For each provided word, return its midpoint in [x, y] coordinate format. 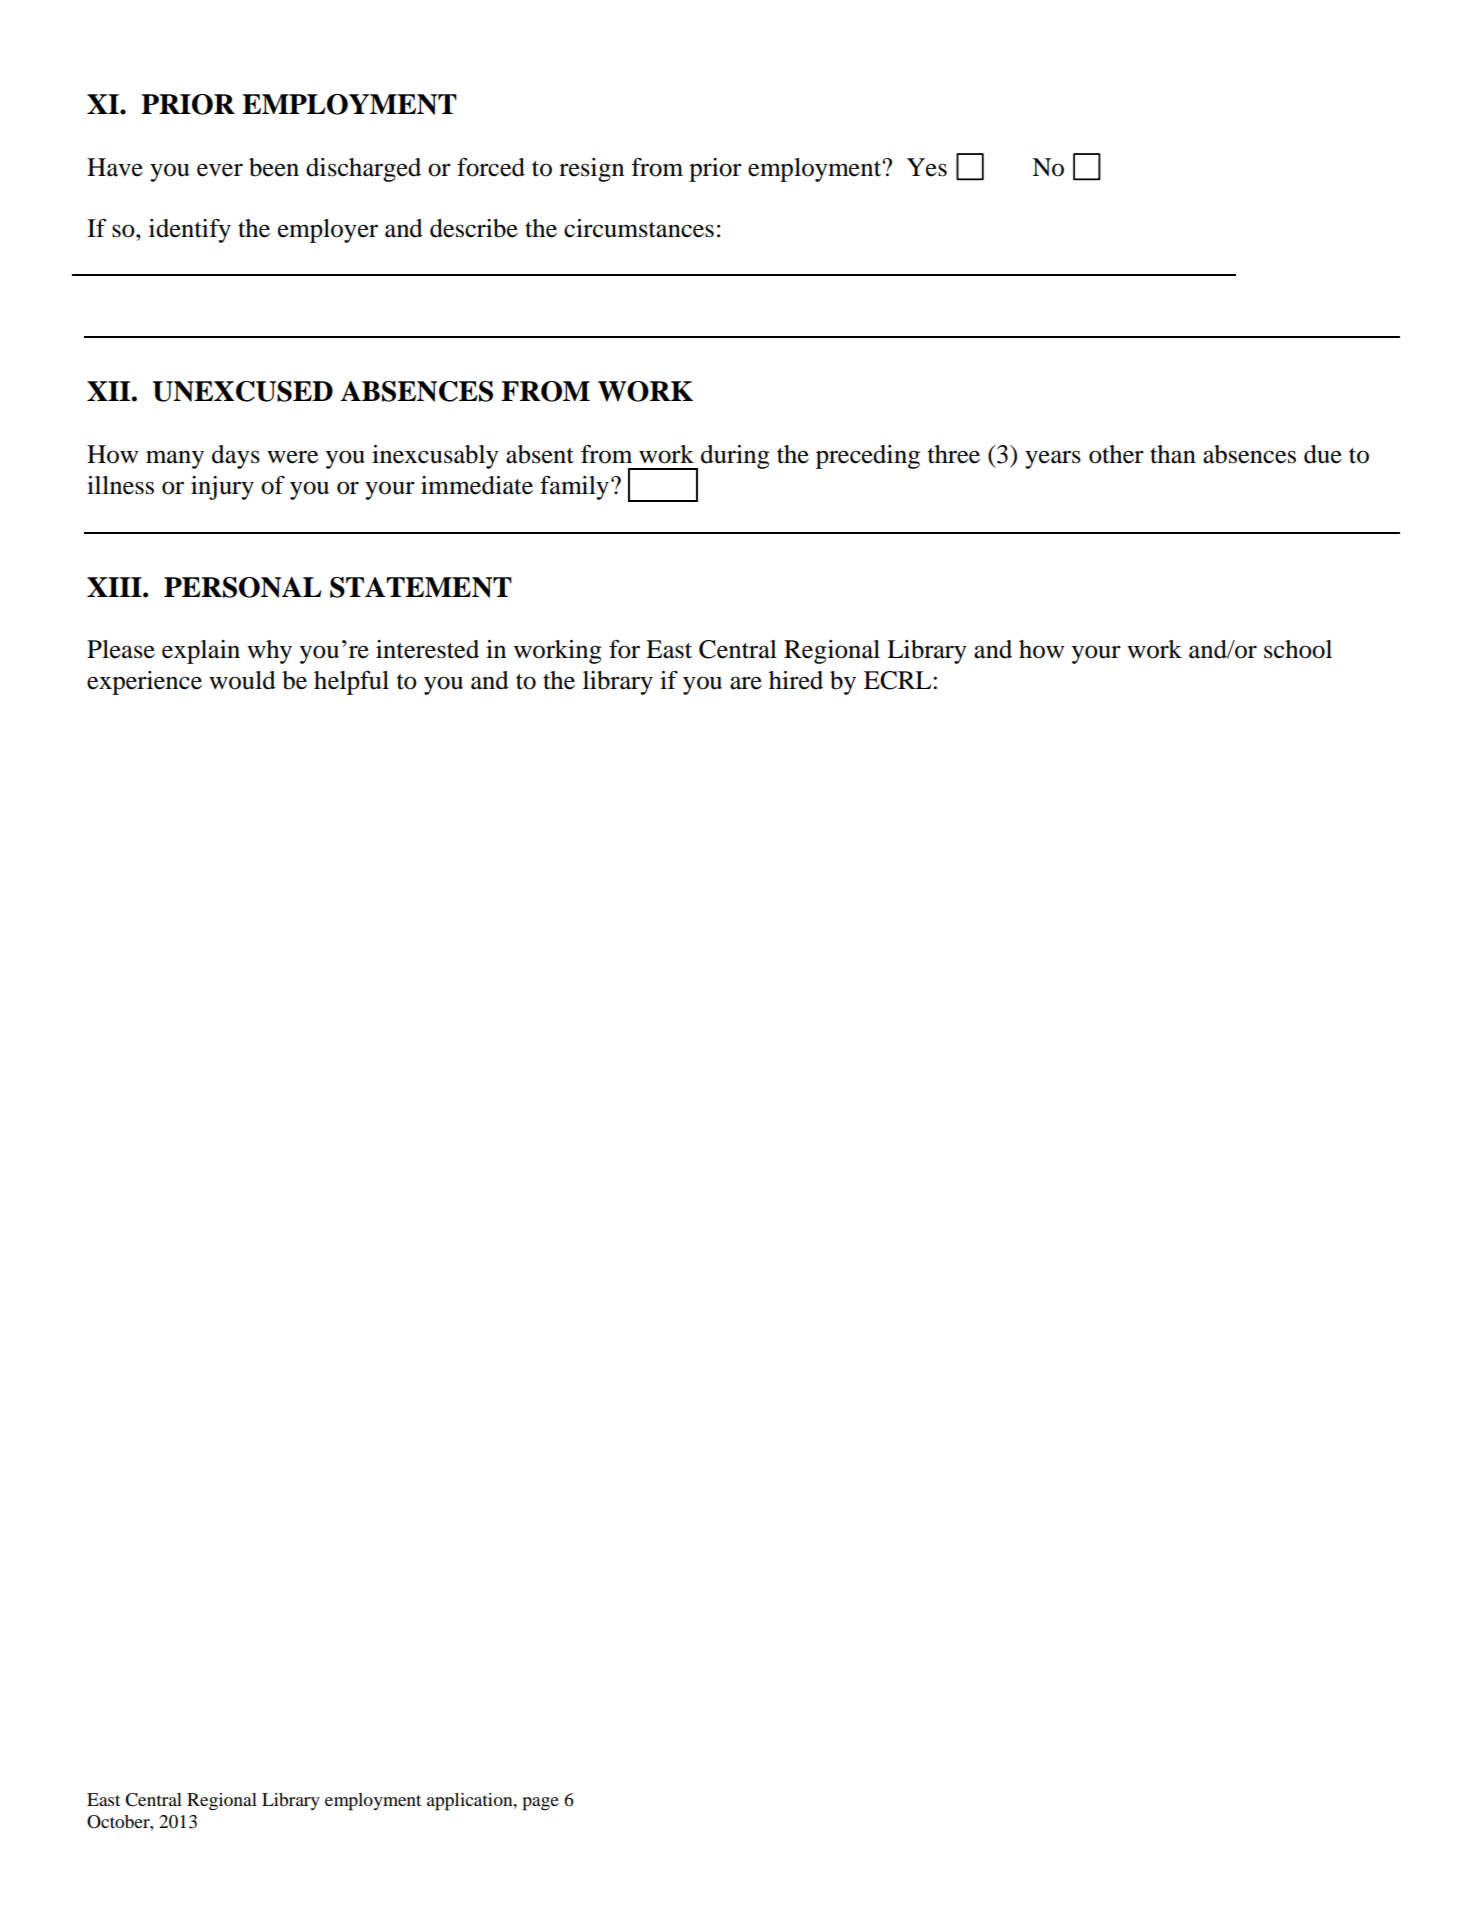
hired [796, 680]
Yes [927, 167]
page [540, 1804]
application [471, 1802]
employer [328, 231]
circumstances [639, 228]
